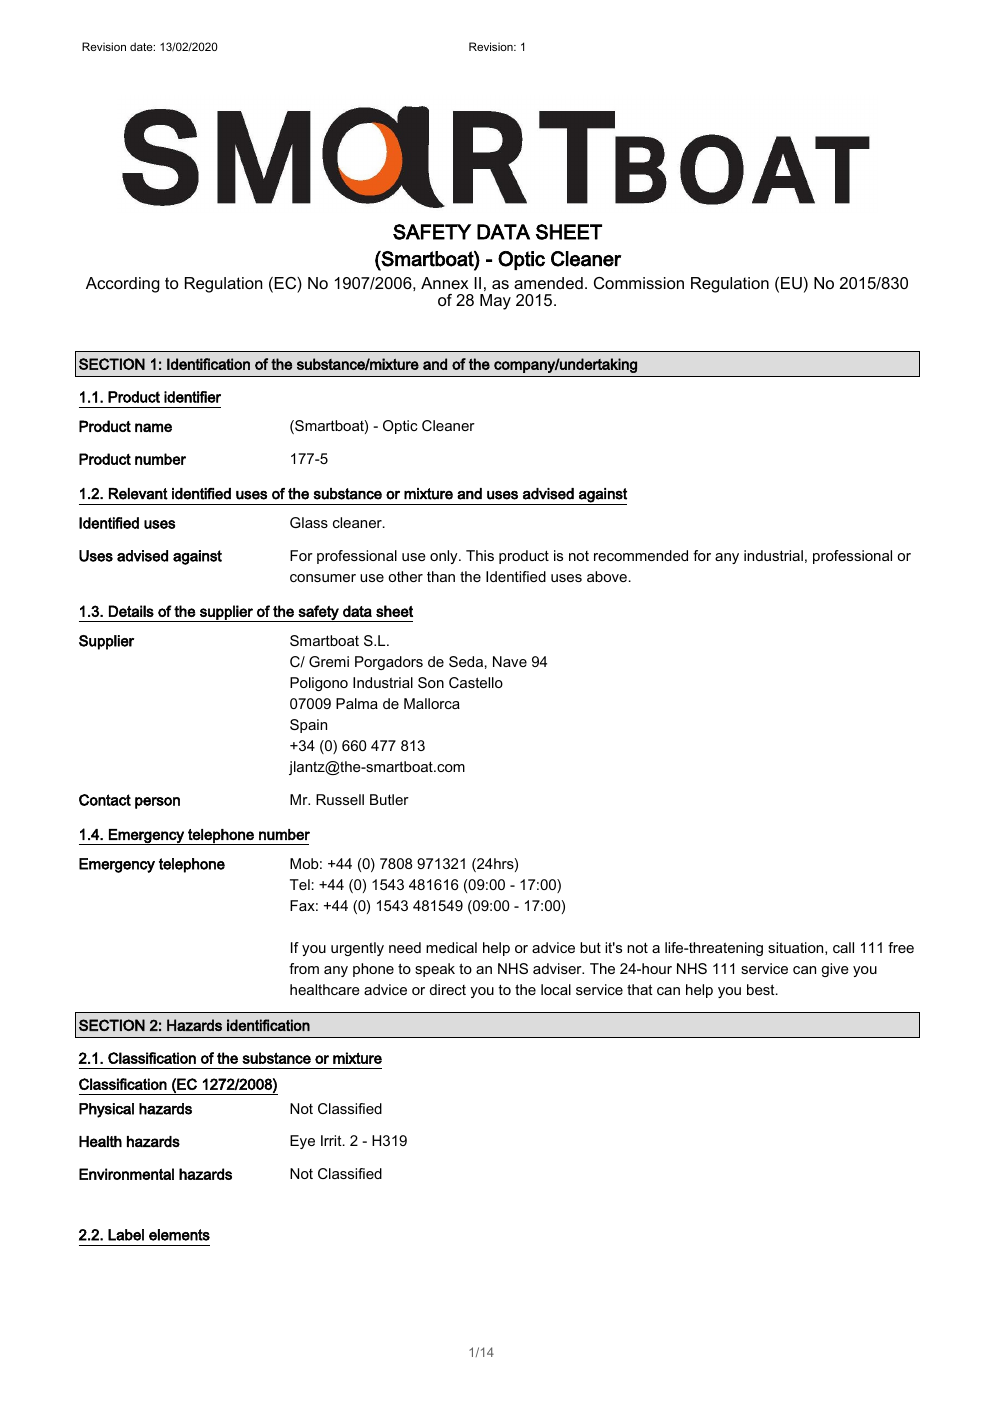 The width and height of the screenshot is (995, 1408). Describe the element at coordinates (302, 1142) in the screenshot. I see `Eye` at that location.
